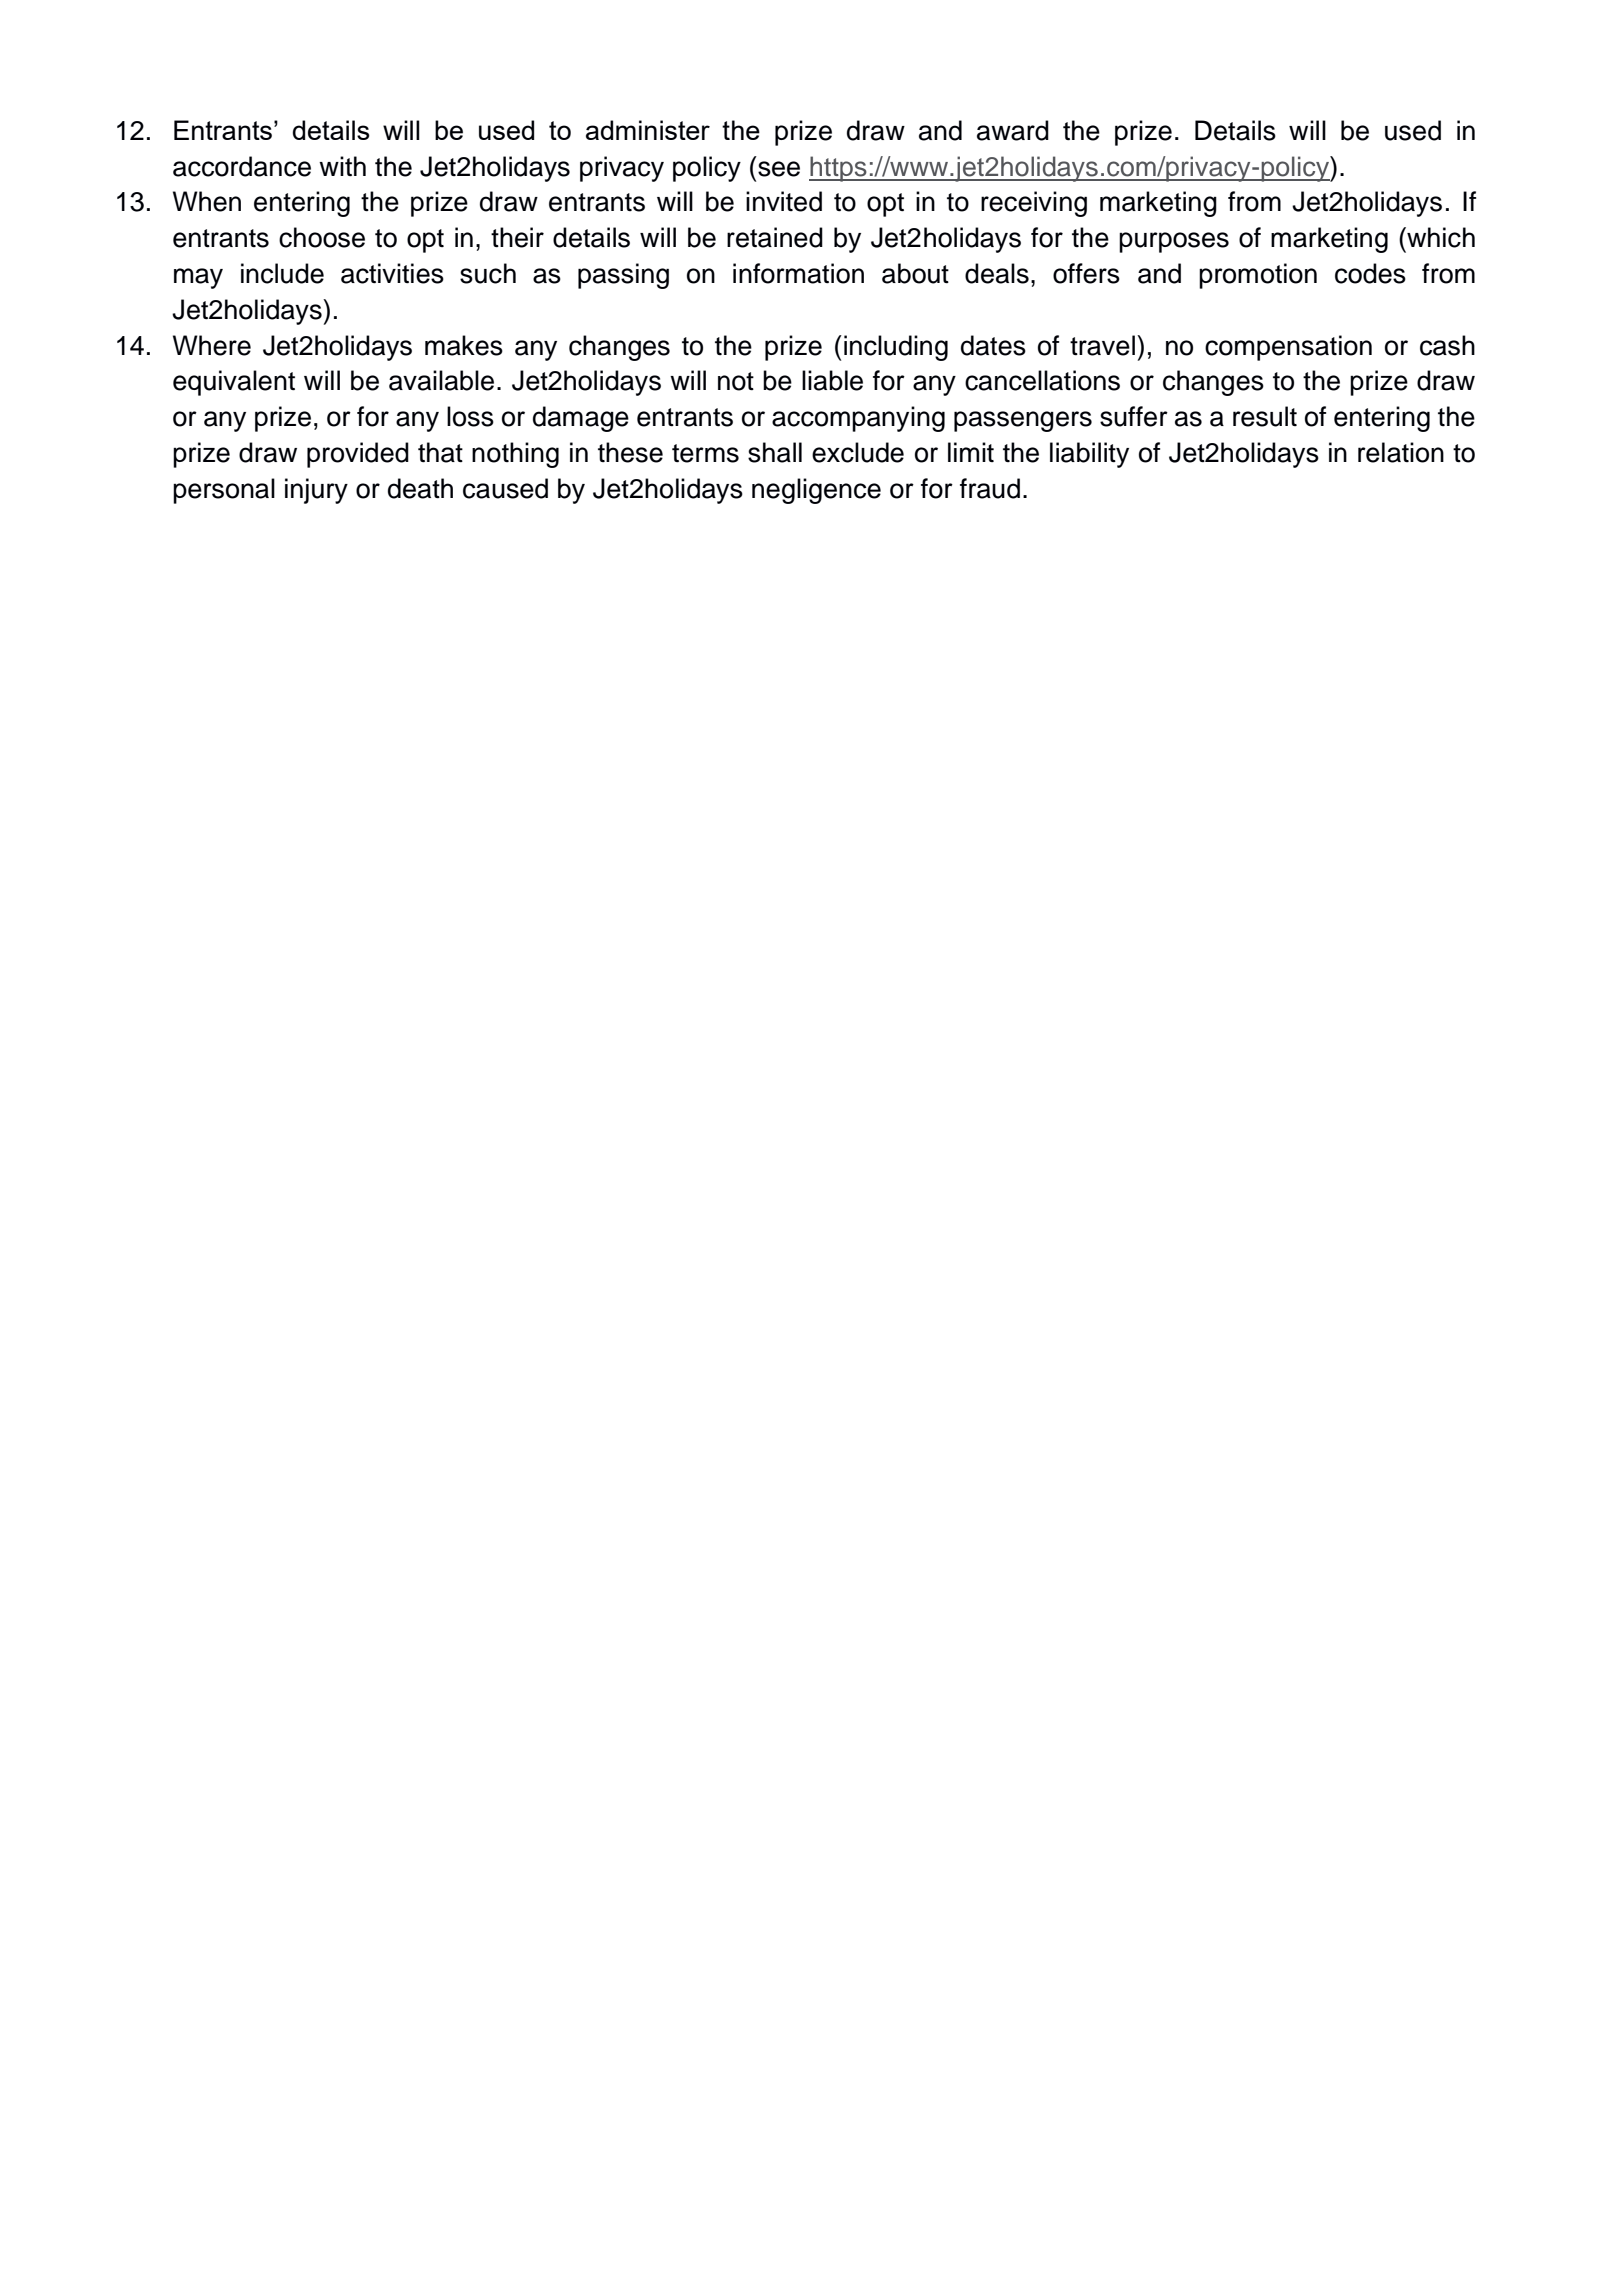 Image resolution: width=1611 pixels, height=2279 pixels. Describe the element at coordinates (1258, 276) in the page. I see `promotion` at that location.
